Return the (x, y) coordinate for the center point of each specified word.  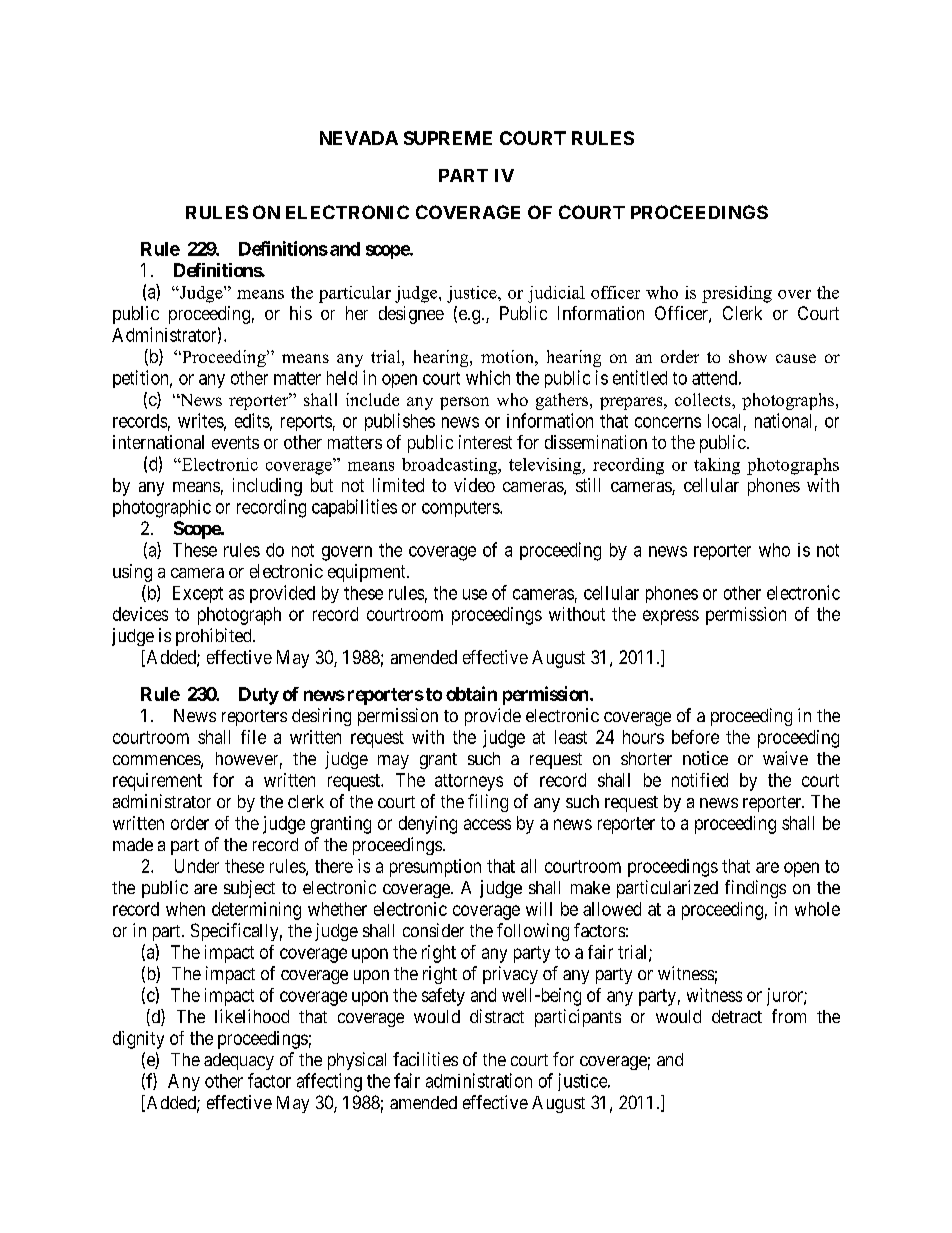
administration (479, 1080)
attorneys (469, 782)
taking (717, 466)
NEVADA (359, 138)
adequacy (239, 1061)
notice (705, 758)
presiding (737, 294)
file (253, 737)
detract (737, 1016)
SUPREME (448, 138)
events (235, 442)
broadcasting (451, 466)
